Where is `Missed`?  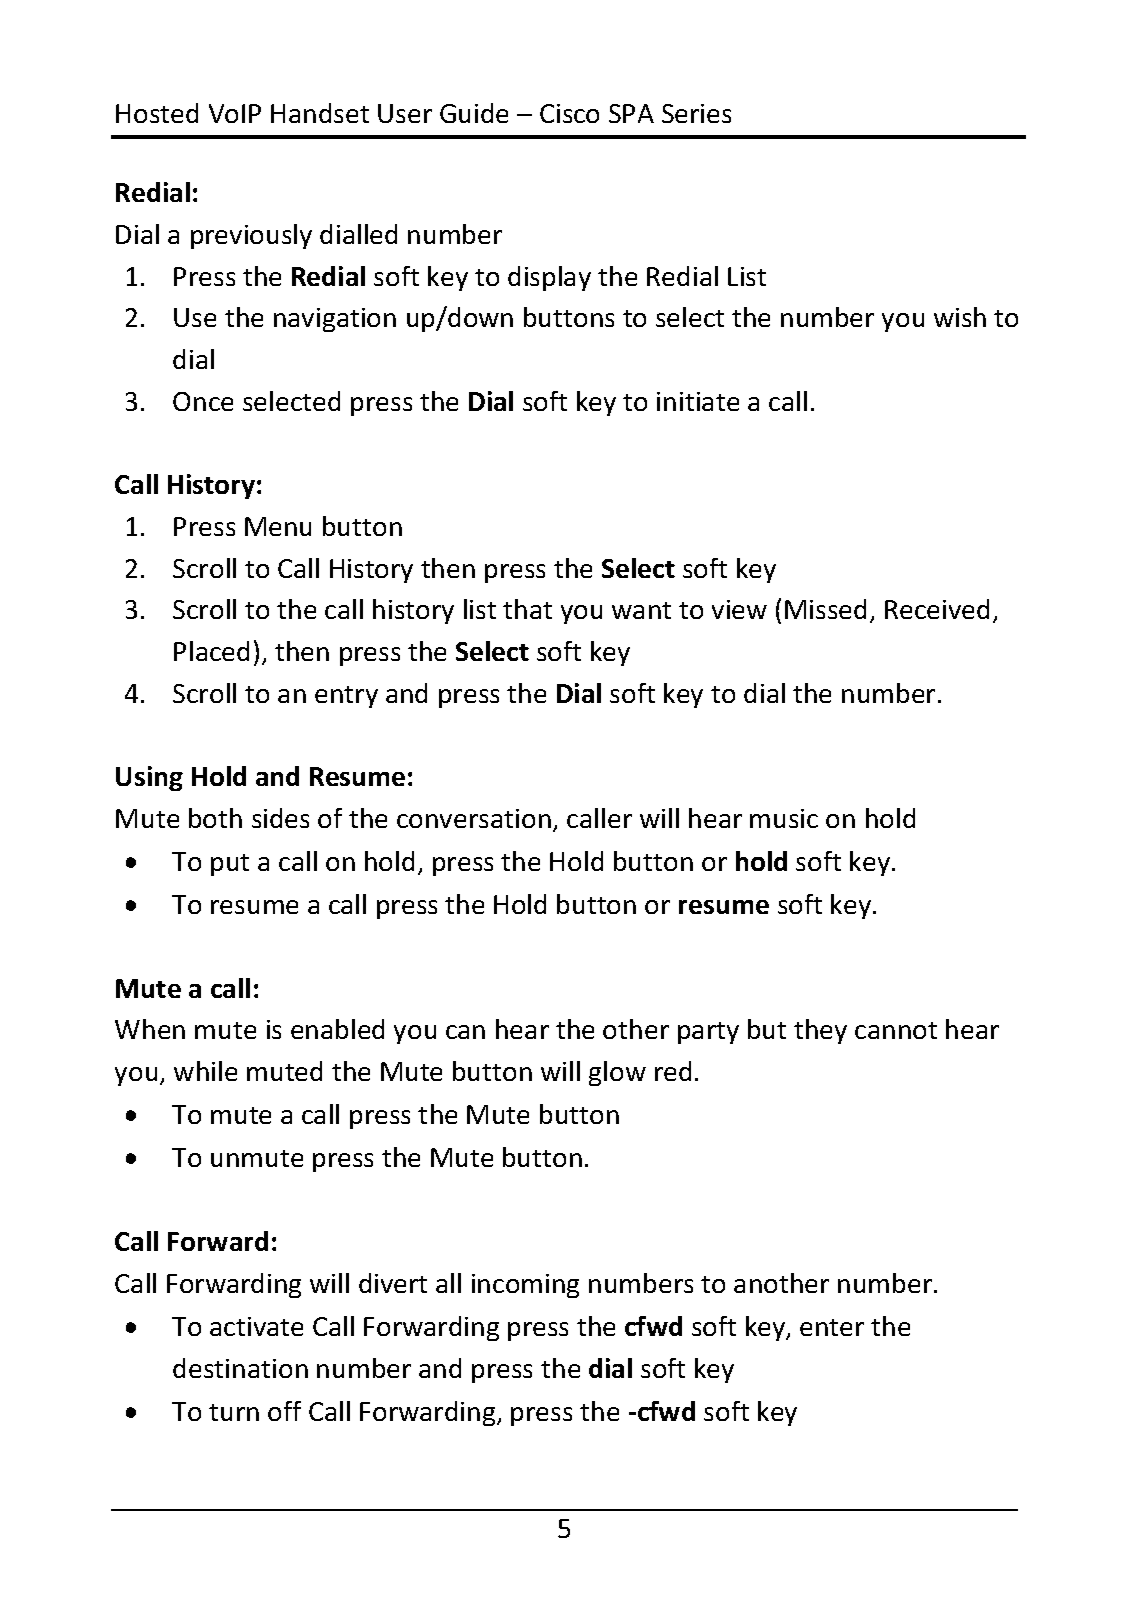 Missed is located at coordinates (825, 609).
